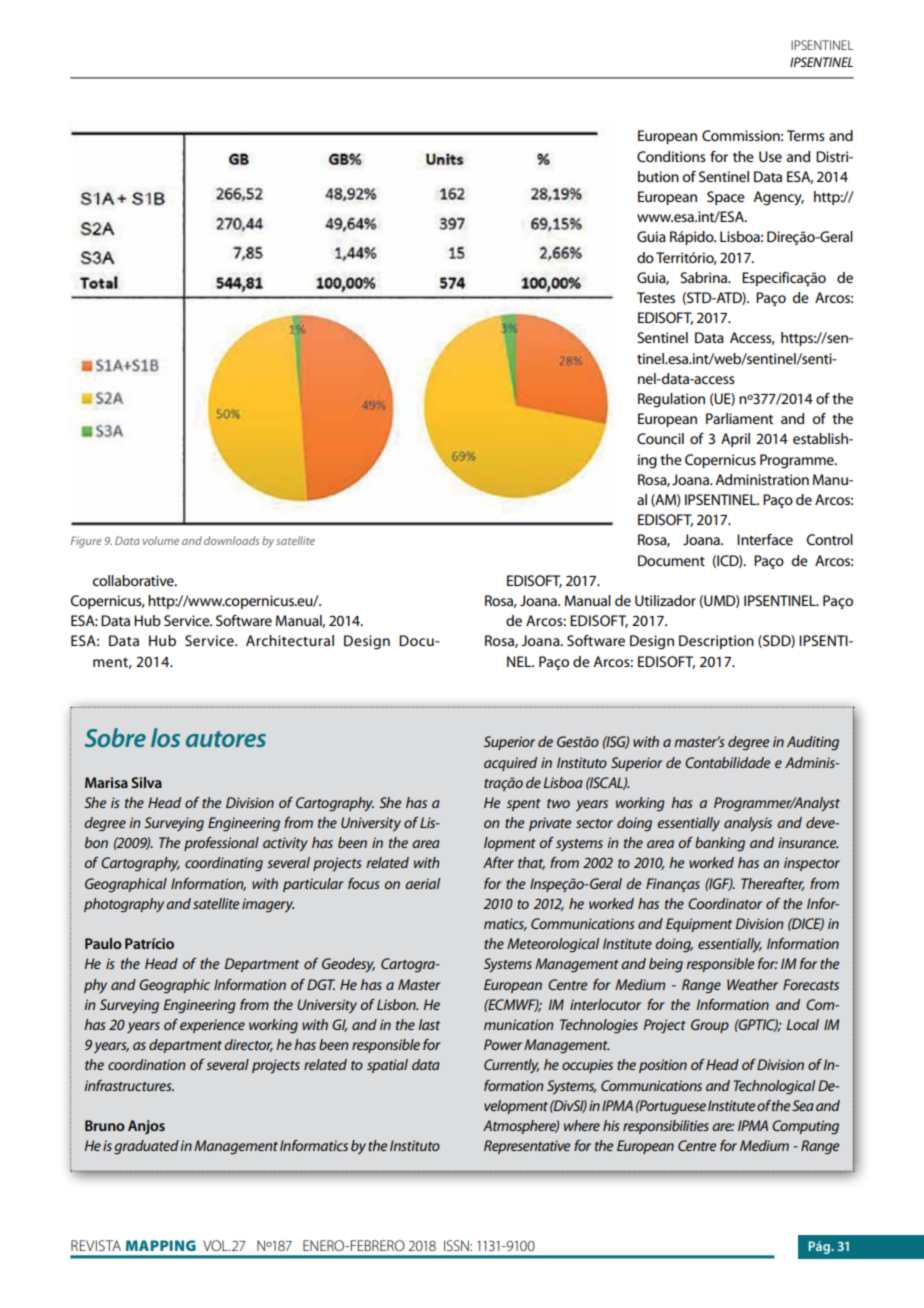 The width and height of the screenshot is (924, 1308). I want to click on Interface, so click(765, 539).
